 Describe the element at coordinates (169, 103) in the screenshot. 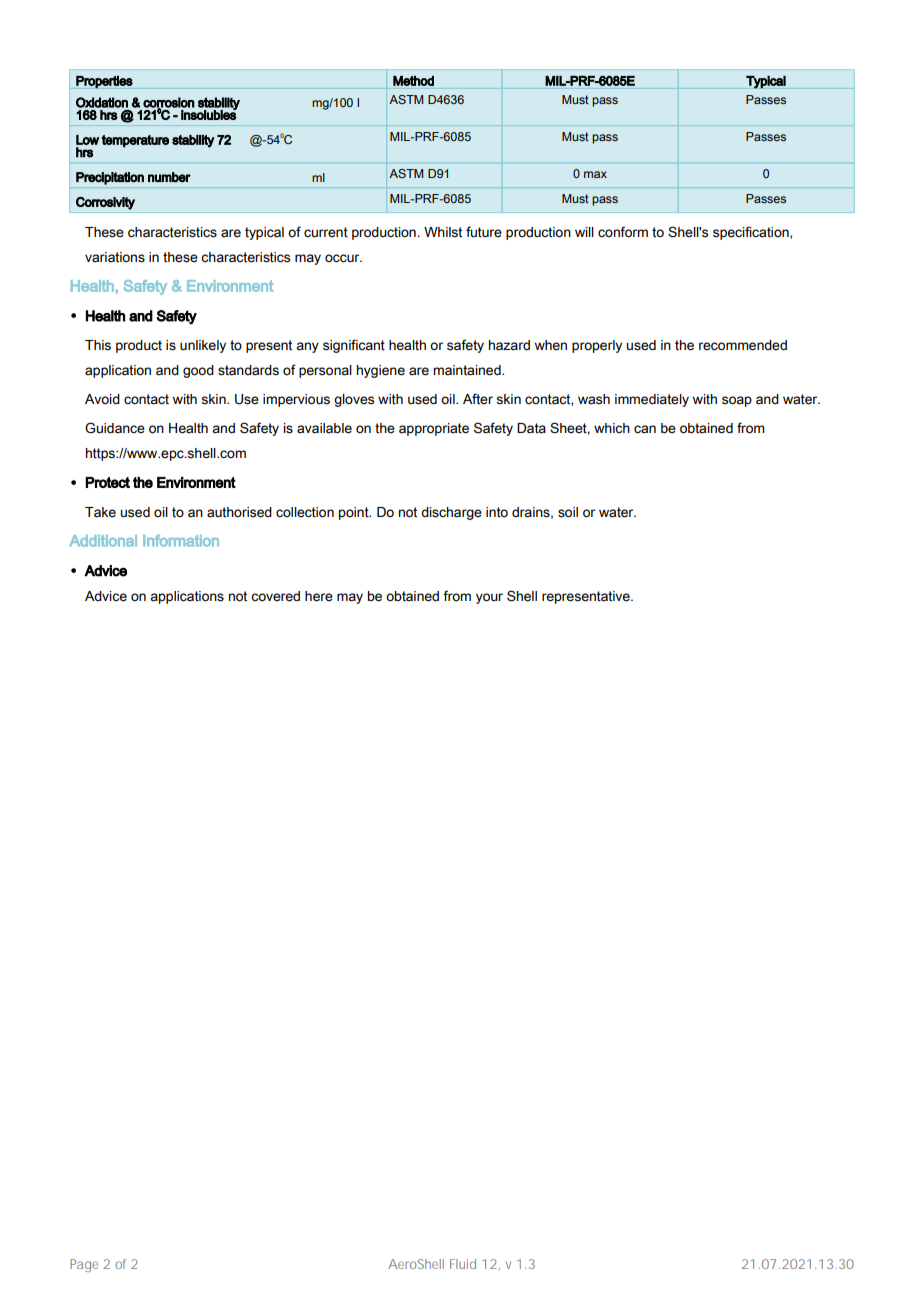

I see `corrosion` at that location.
